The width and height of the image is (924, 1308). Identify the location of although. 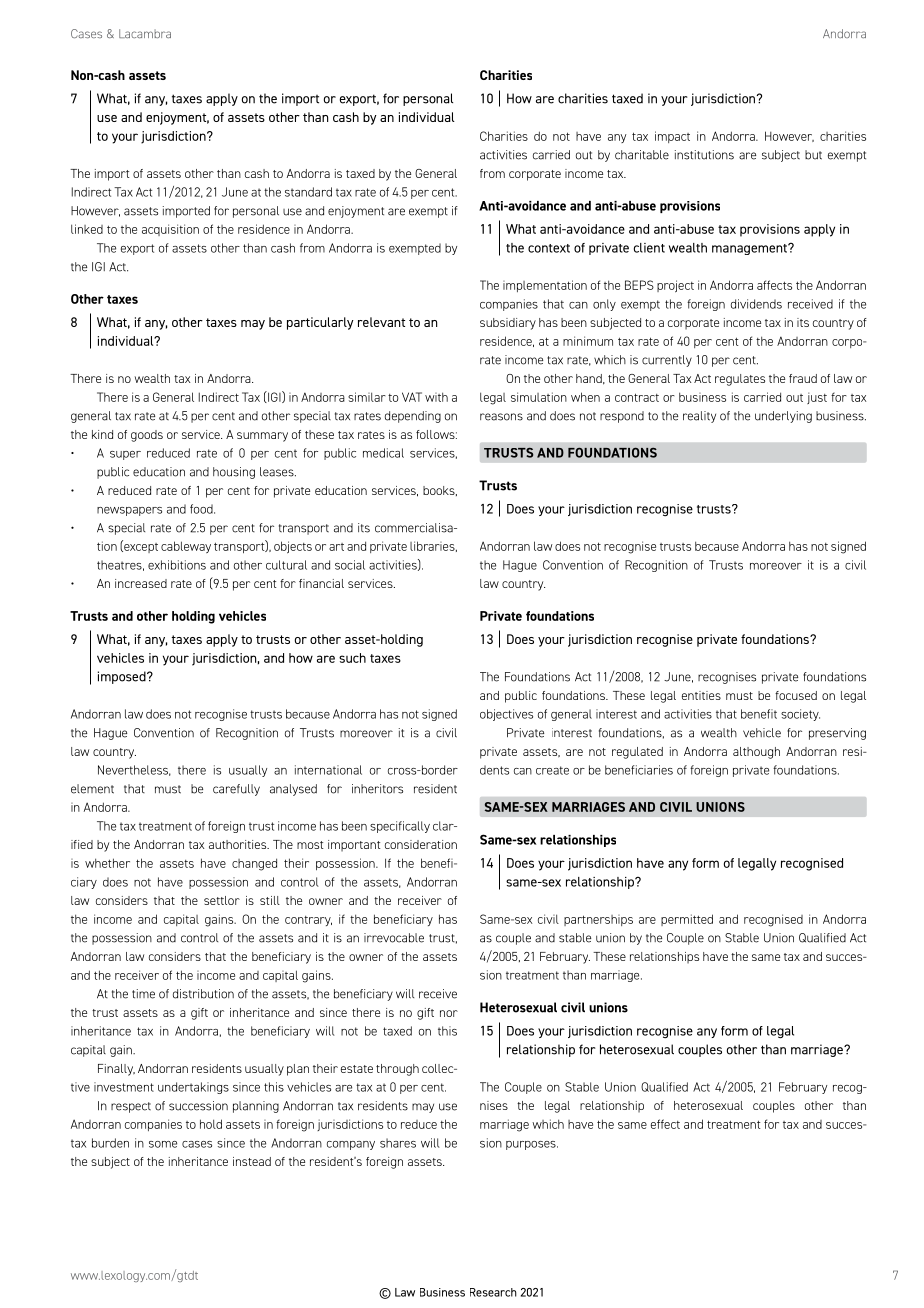
(756, 753).
